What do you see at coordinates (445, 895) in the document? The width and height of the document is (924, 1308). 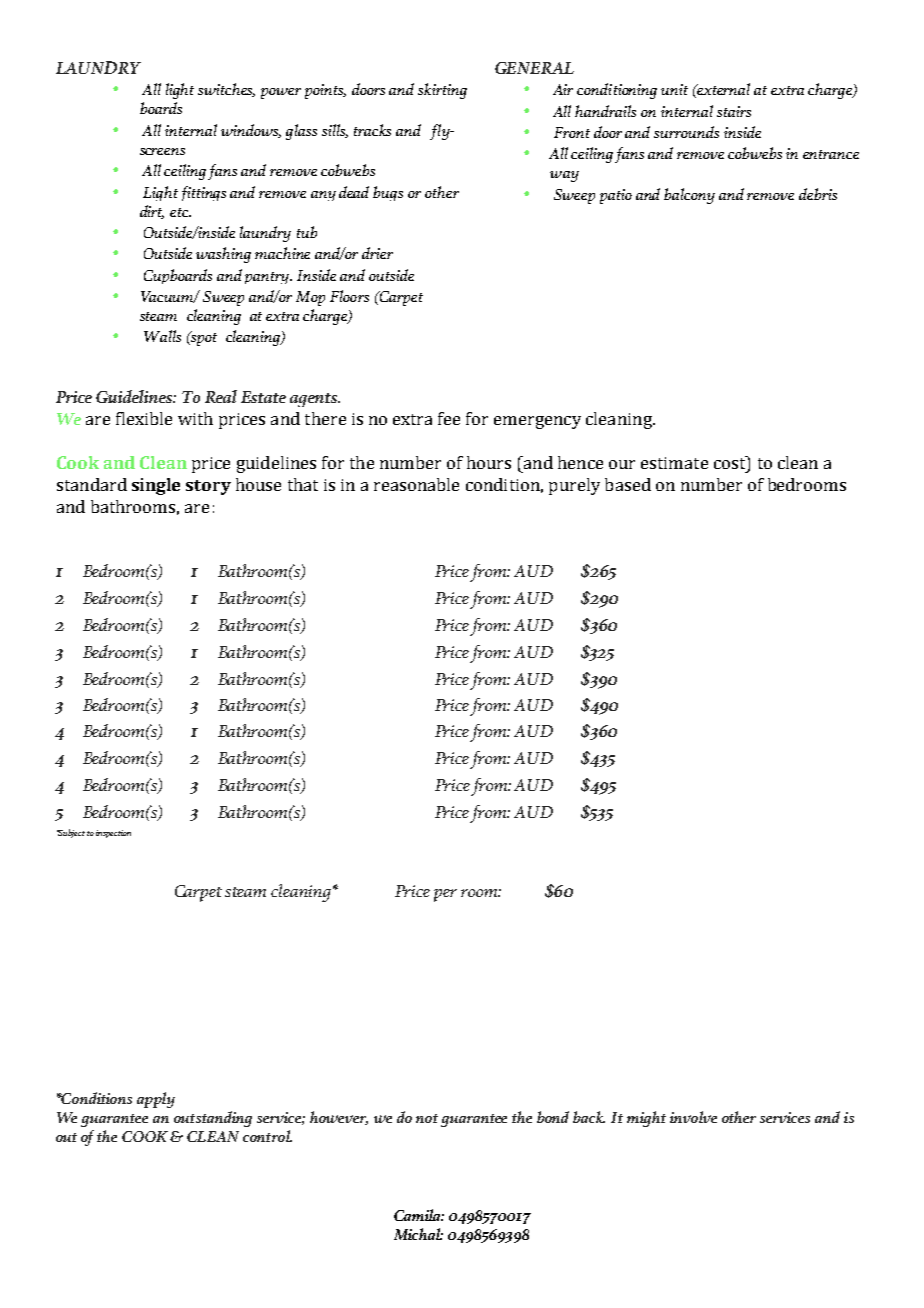 I see `per` at bounding box center [445, 895].
